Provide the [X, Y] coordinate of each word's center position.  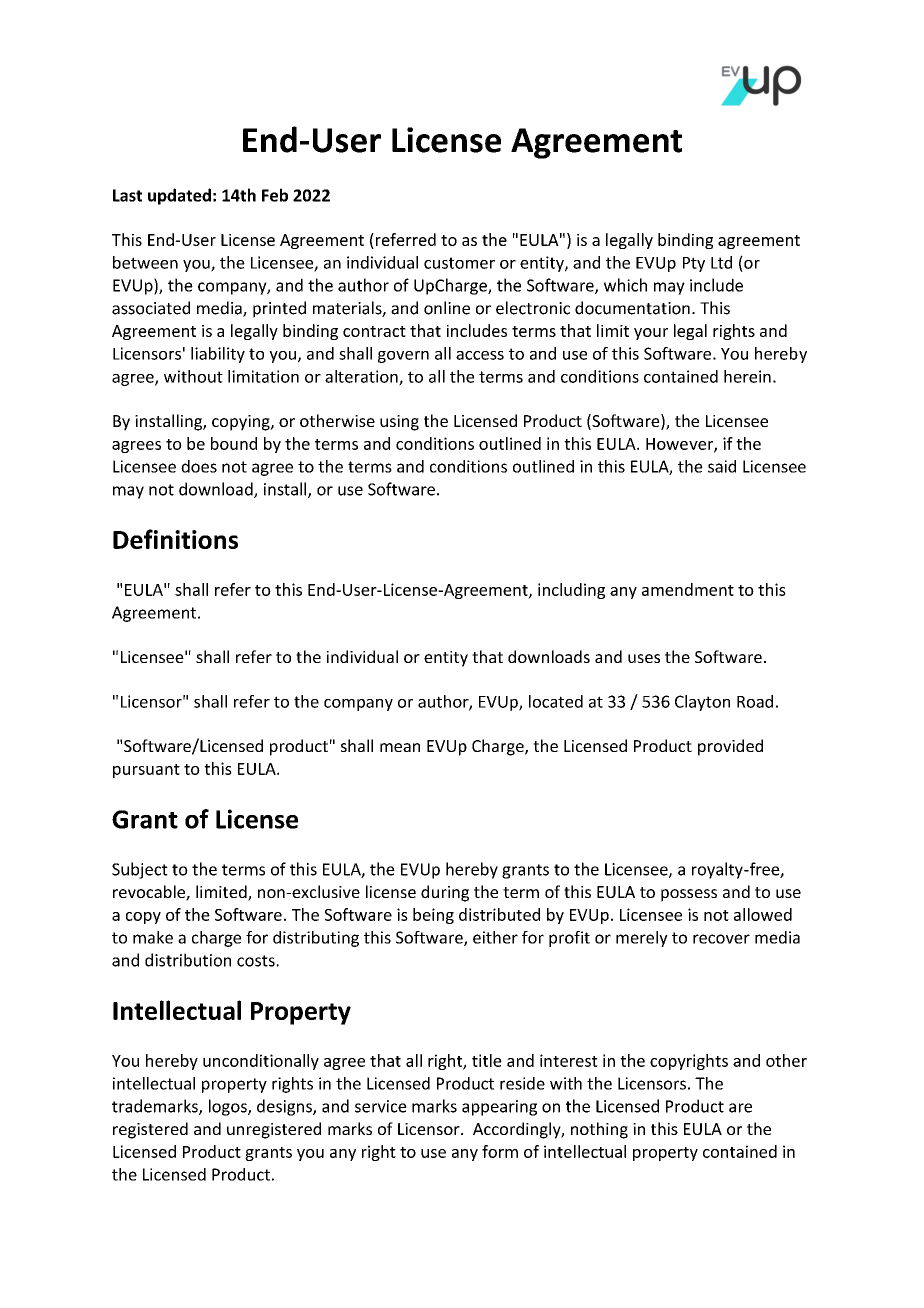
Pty [694, 264]
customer [459, 263]
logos [229, 1107]
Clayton [702, 703]
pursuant [146, 771]
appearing [499, 1108]
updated [179, 196]
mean [400, 747]
